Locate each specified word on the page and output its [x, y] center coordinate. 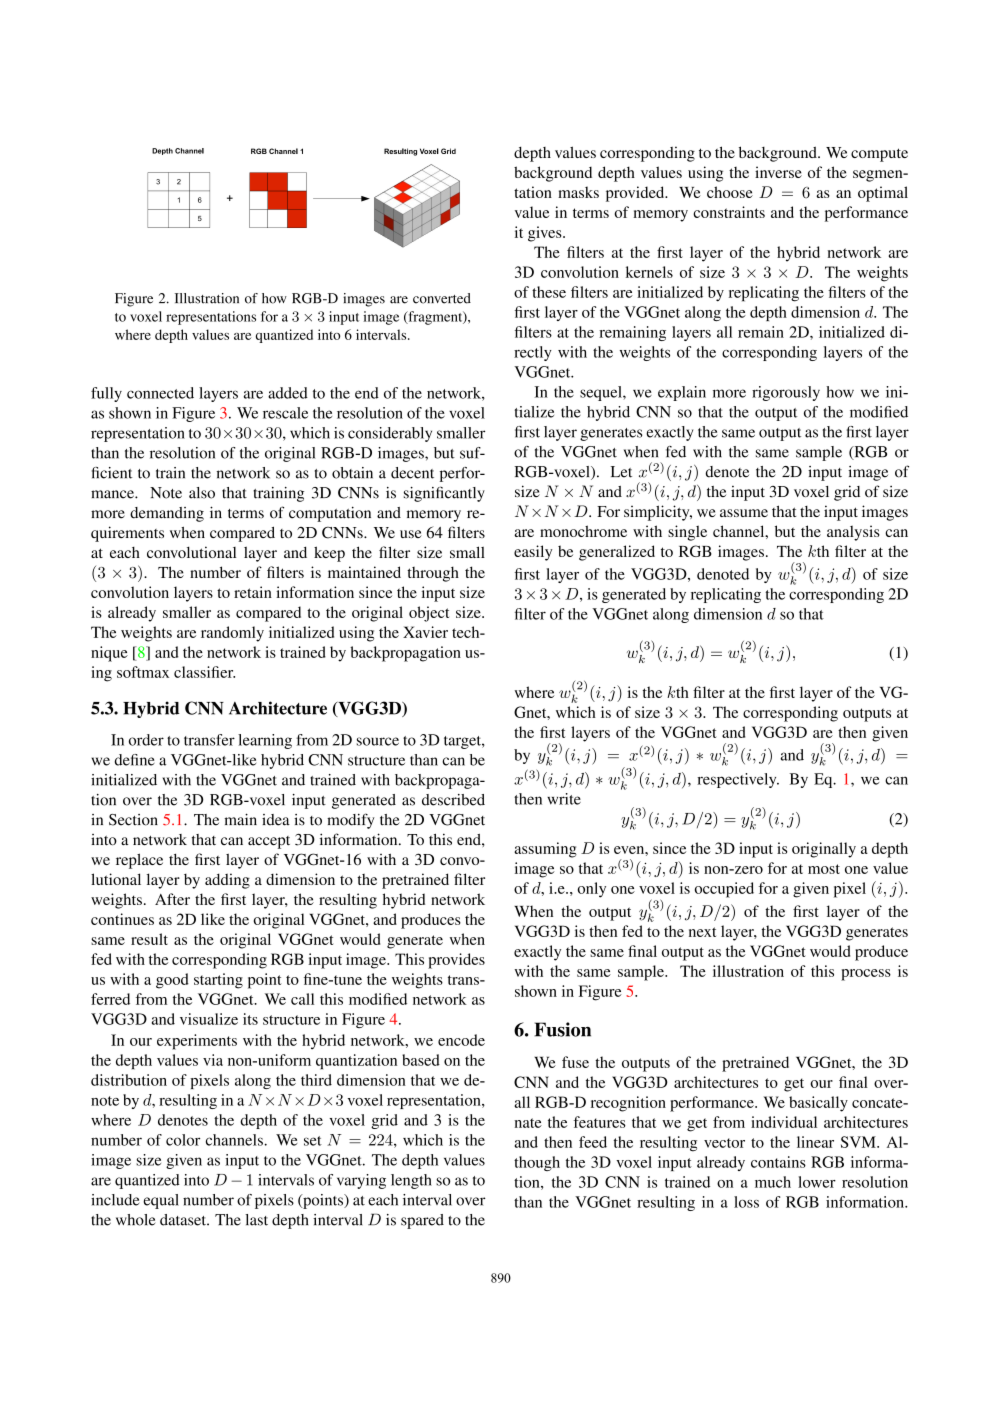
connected [160, 393]
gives [546, 234]
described [453, 800]
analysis [853, 533]
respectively [738, 780]
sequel [602, 393]
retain [253, 592]
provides [456, 961]
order [146, 740]
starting [218, 981]
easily [533, 553]
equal [161, 1201]
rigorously [786, 393]
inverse [778, 172]
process [866, 975]
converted [442, 298]
